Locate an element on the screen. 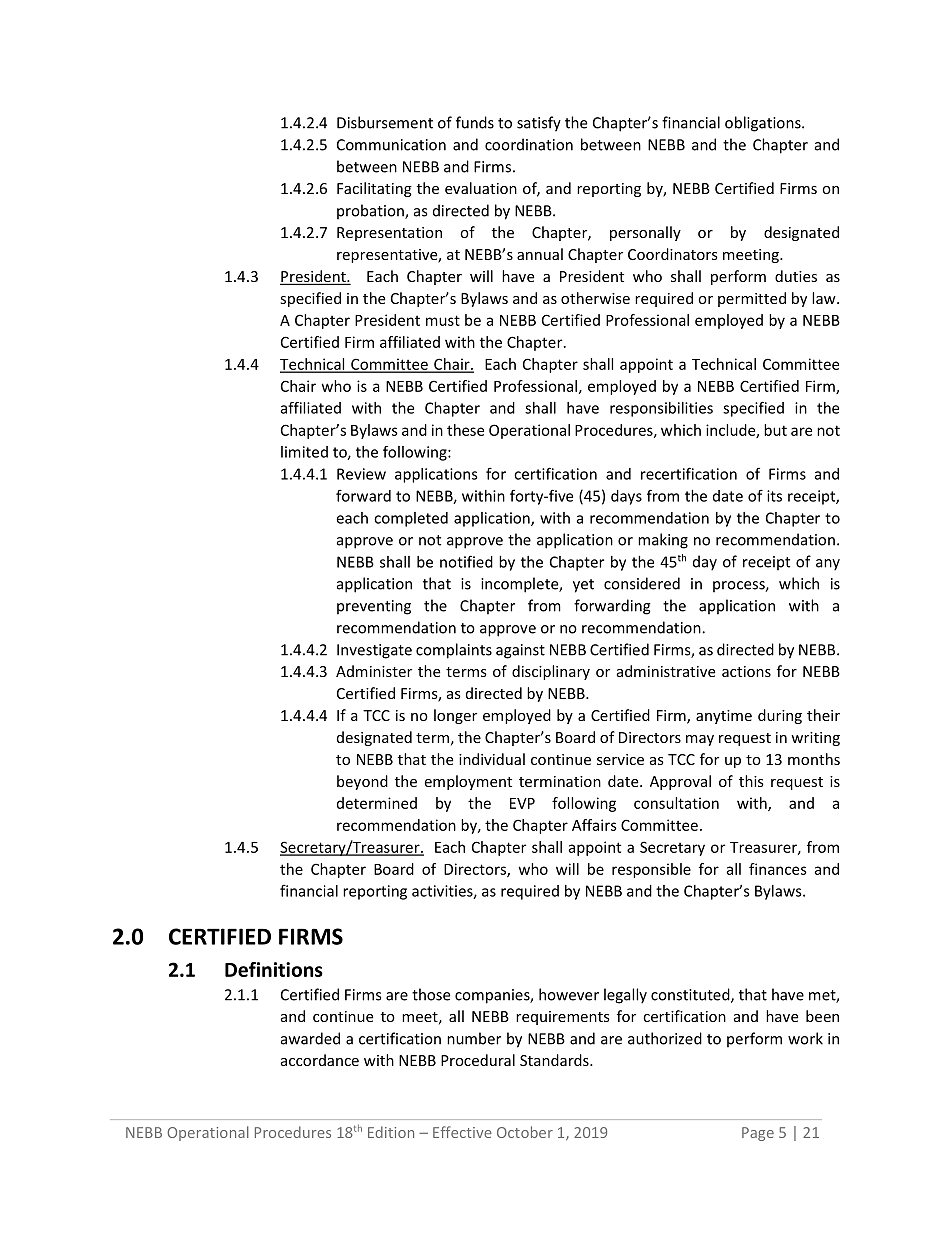  coordination is located at coordinates (529, 144).
